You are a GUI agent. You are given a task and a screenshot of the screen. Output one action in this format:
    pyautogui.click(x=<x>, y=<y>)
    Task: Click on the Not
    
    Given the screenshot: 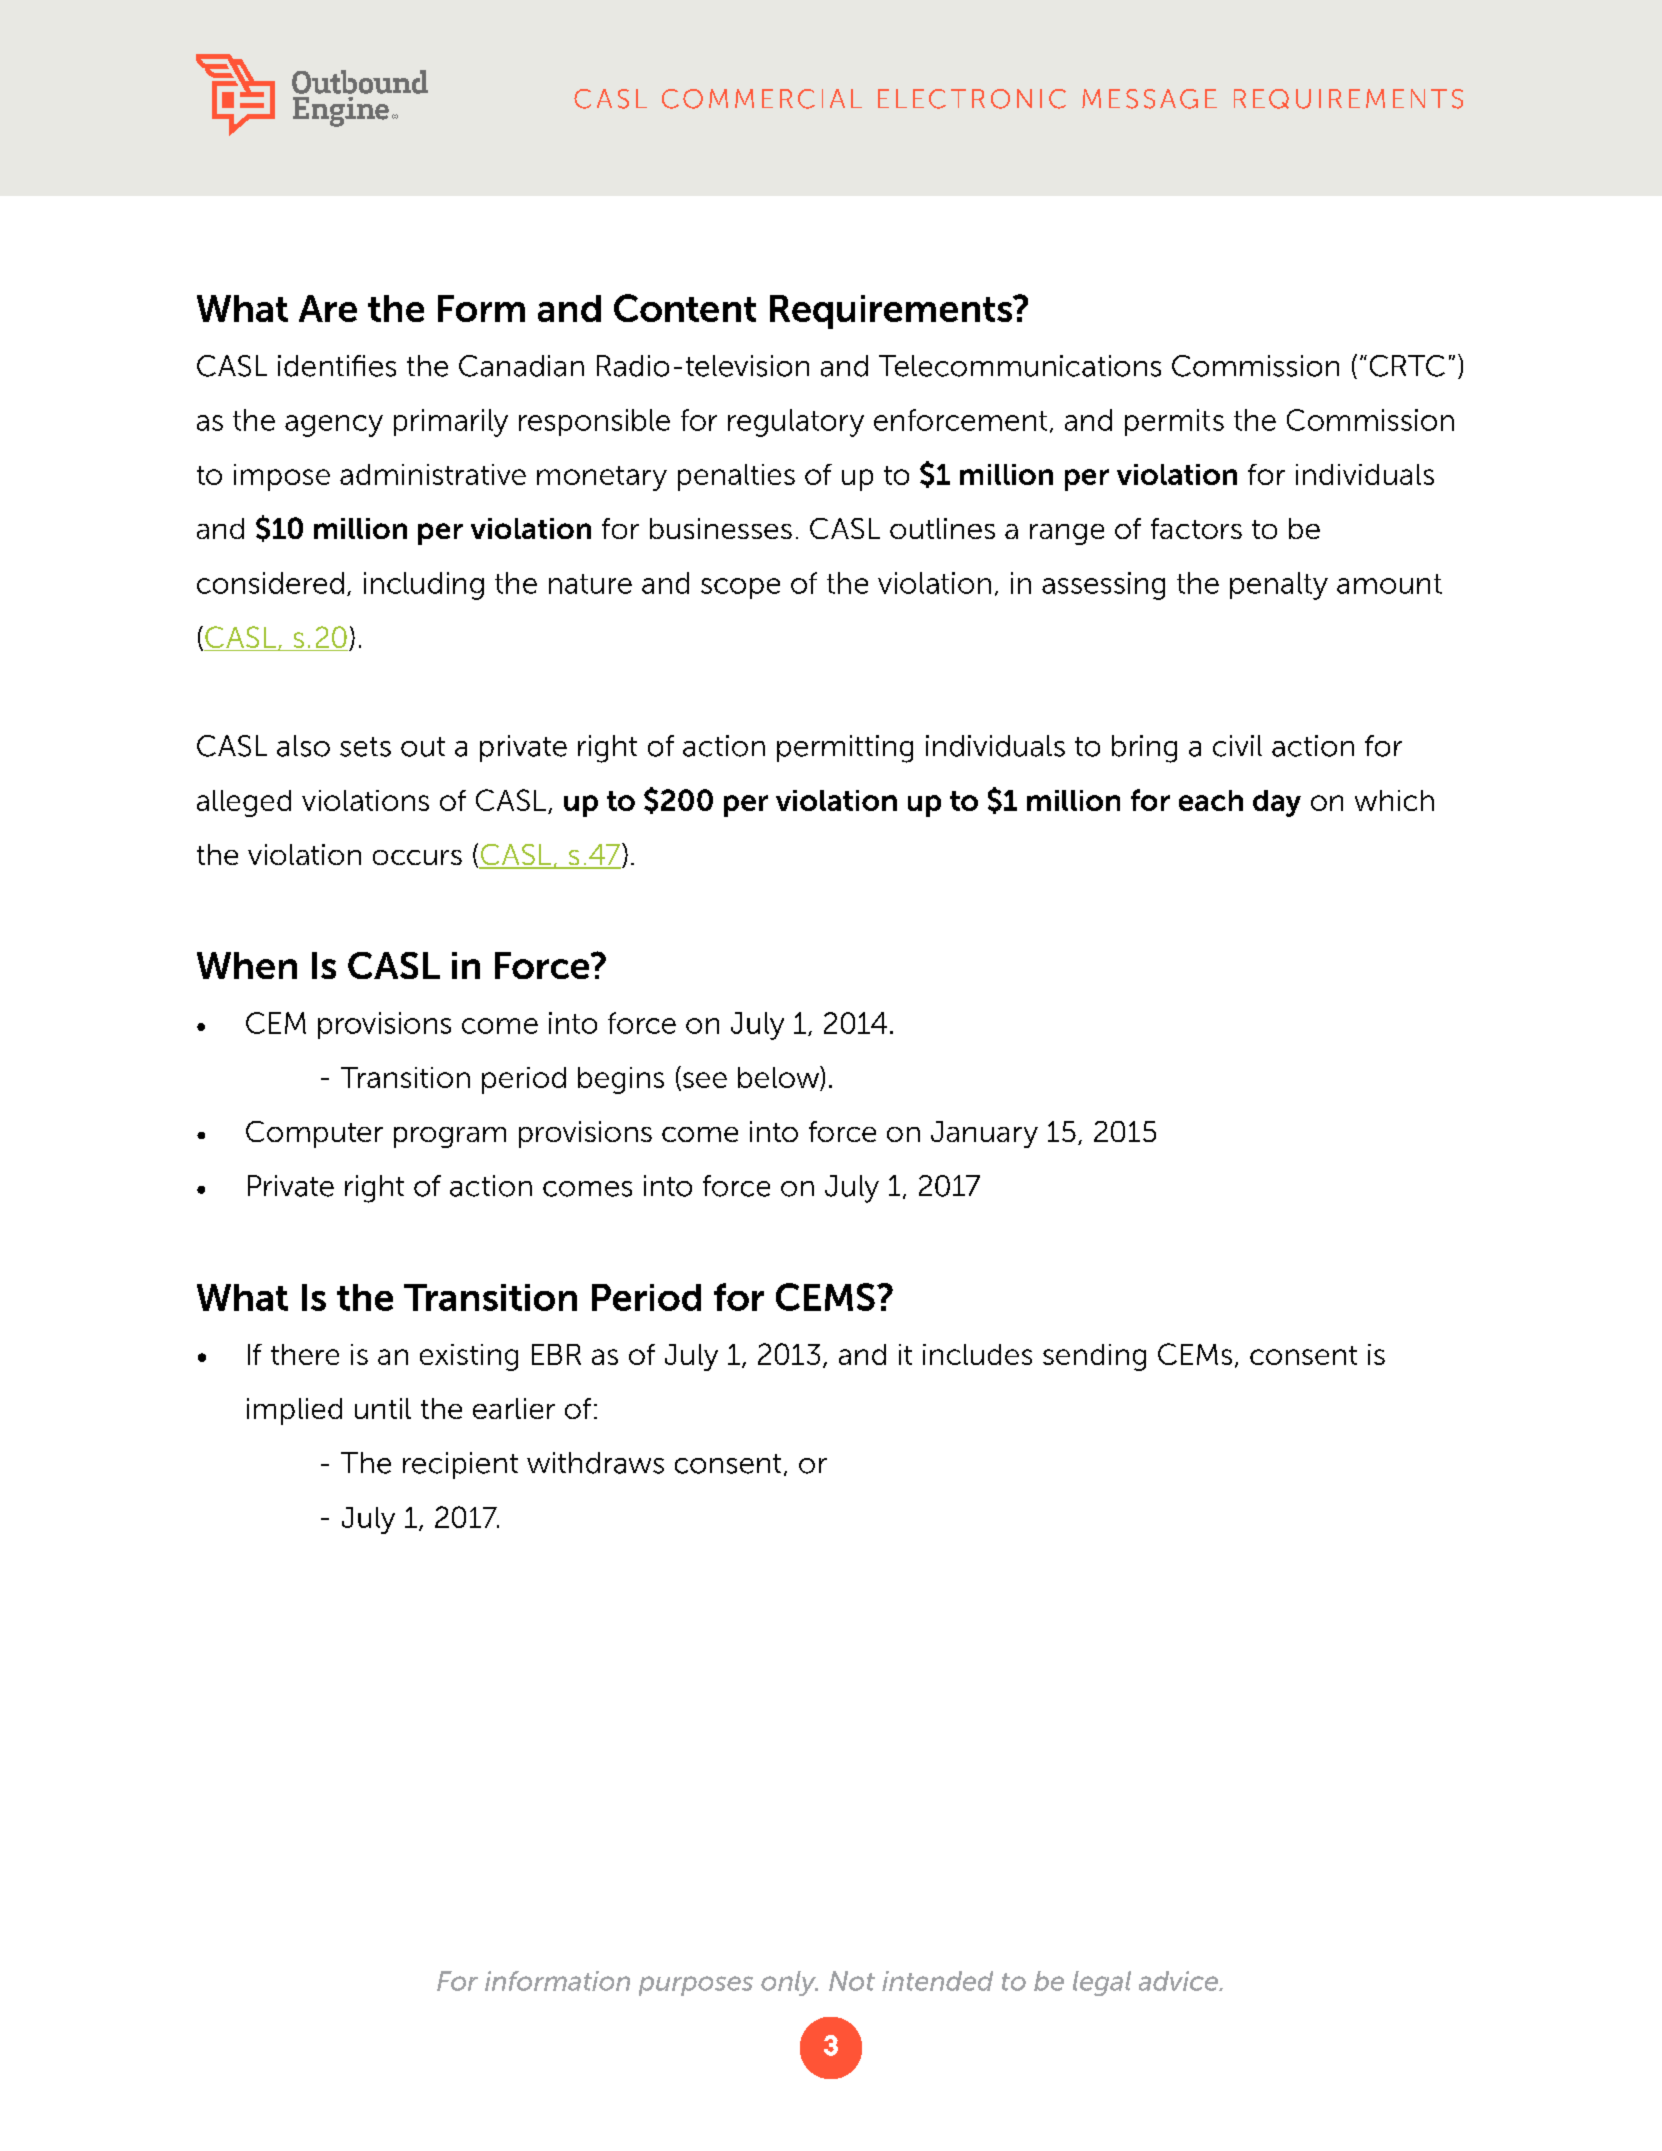 What is the action you would take?
    pyautogui.click(x=852, y=1981)
